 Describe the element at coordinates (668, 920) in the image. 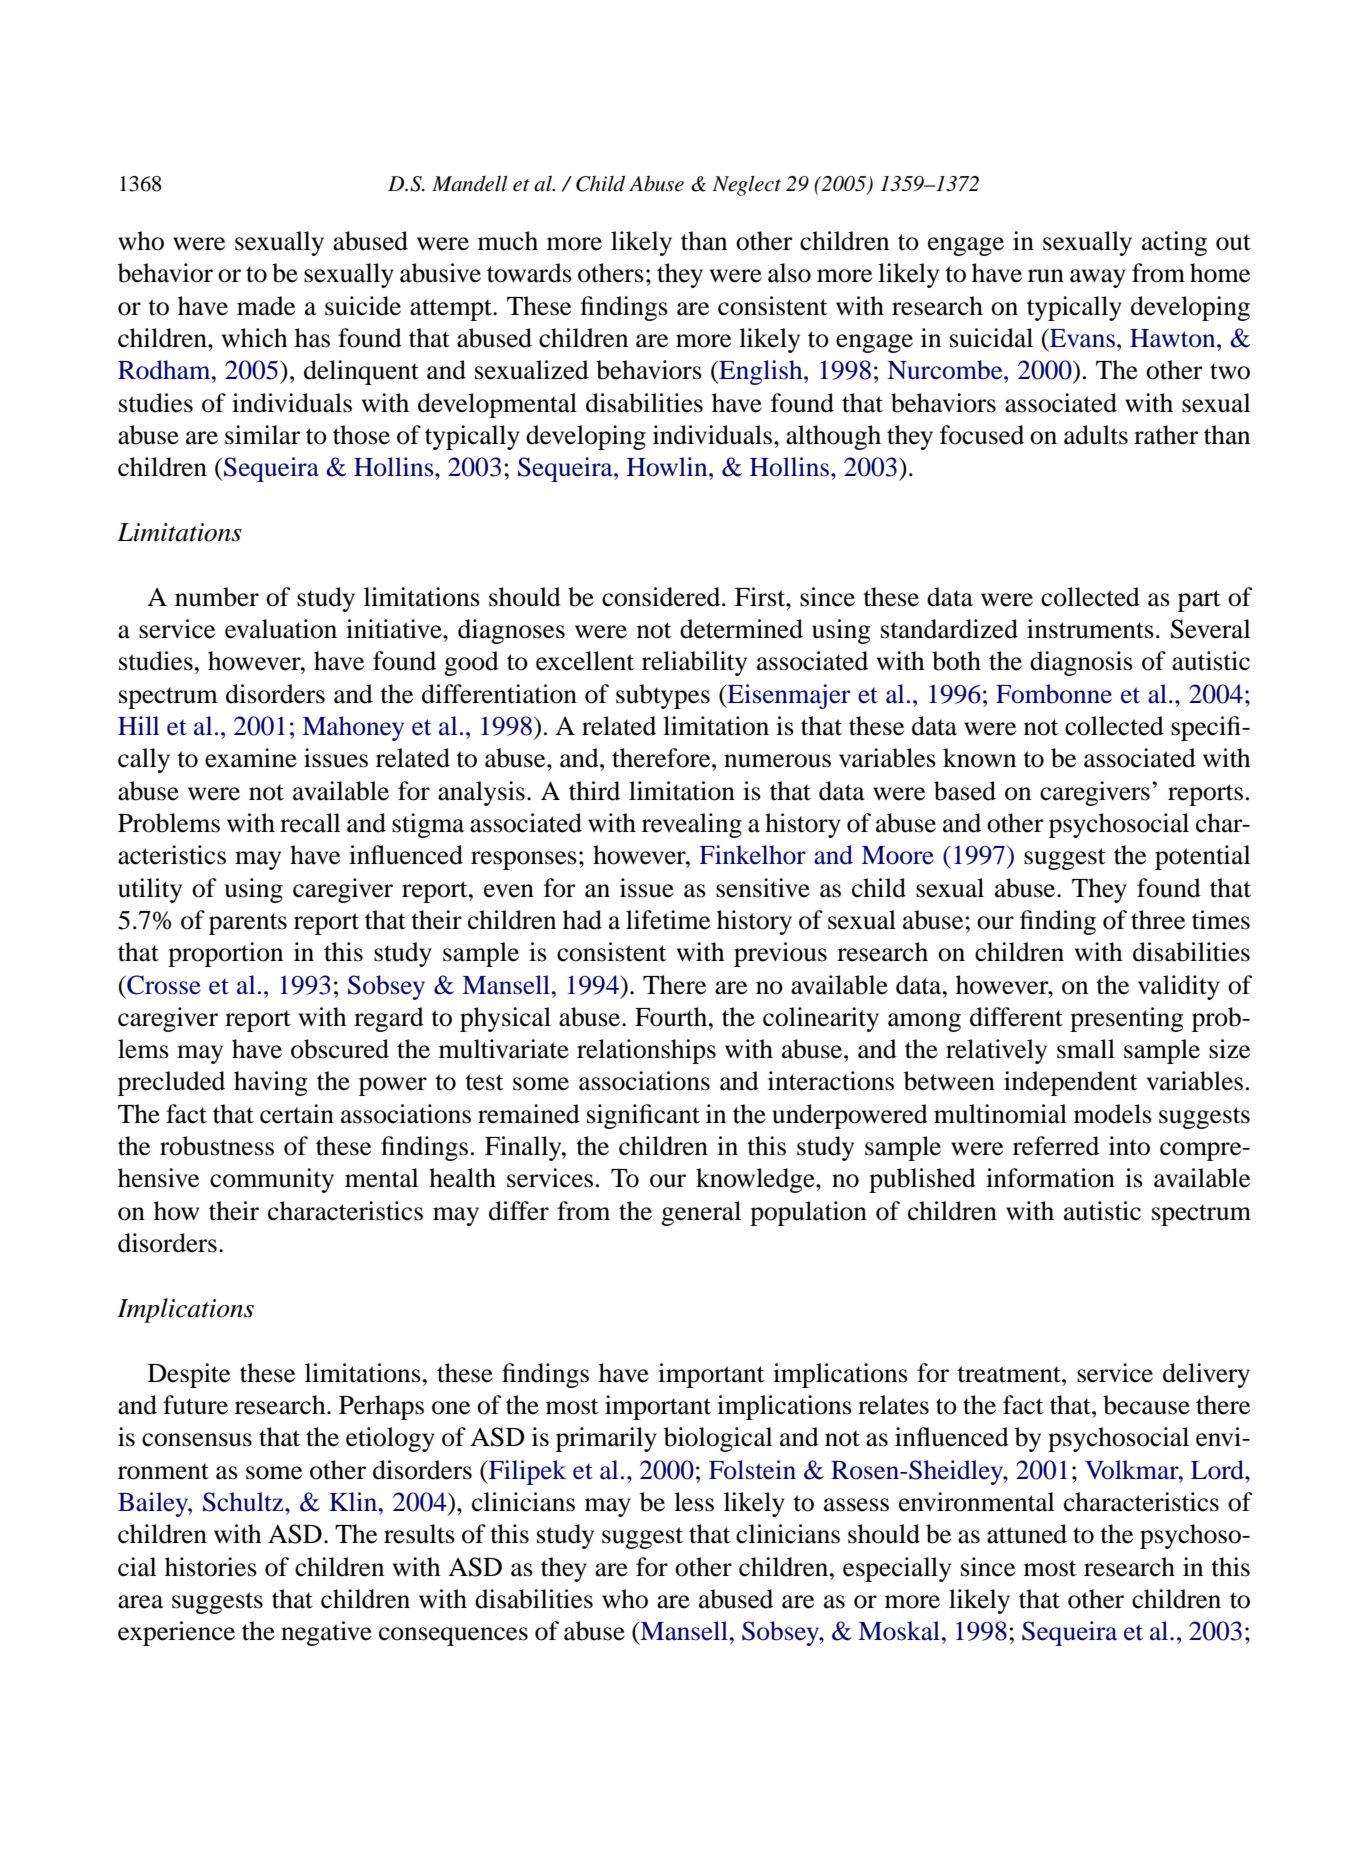

I see `lifetime` at that location.
